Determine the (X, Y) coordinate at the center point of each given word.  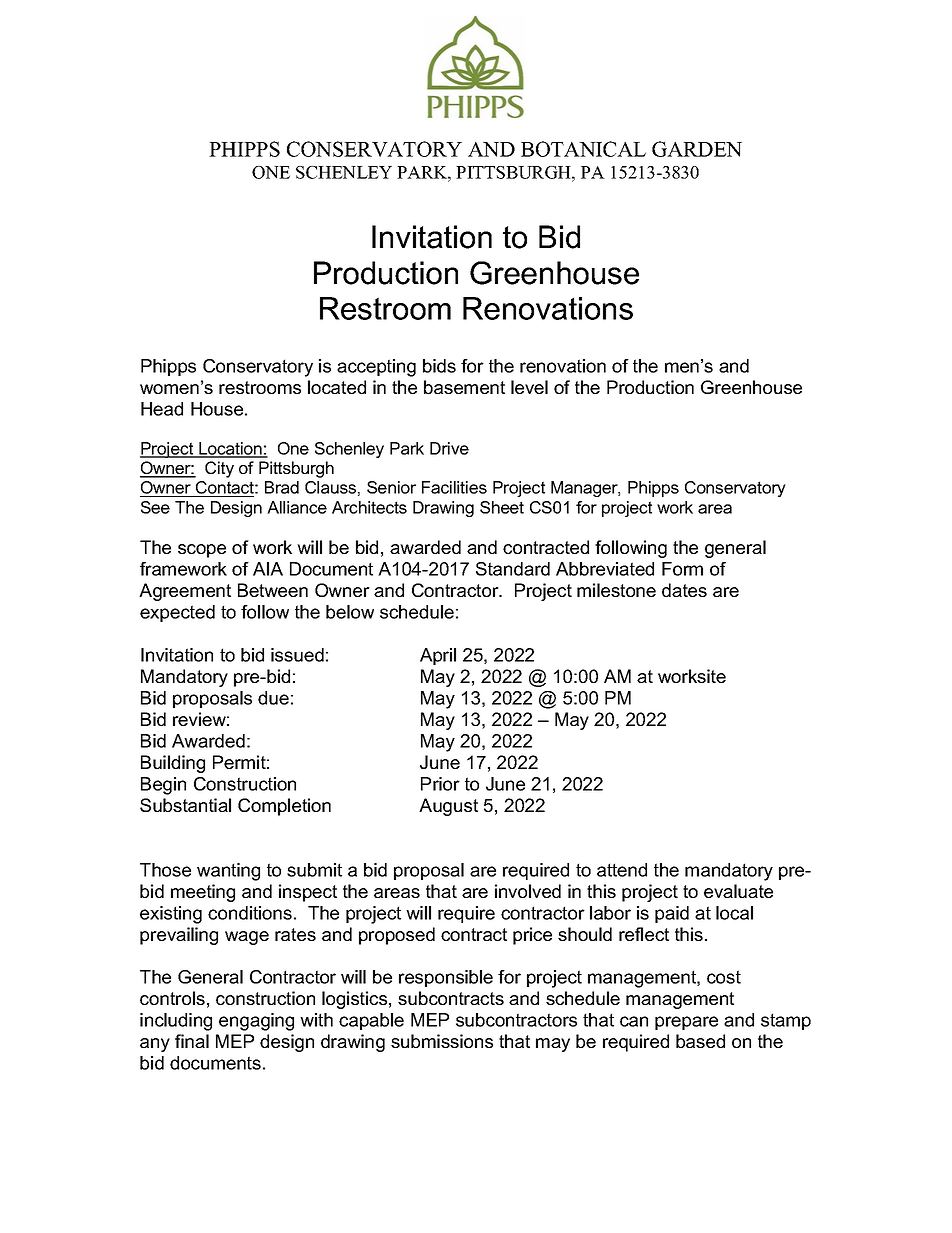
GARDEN (697, 149)
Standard (513, 569)
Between (273, 590)
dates (684, 590)
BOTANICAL (583, 149)
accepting (376, 368)
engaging (256, 1022)
